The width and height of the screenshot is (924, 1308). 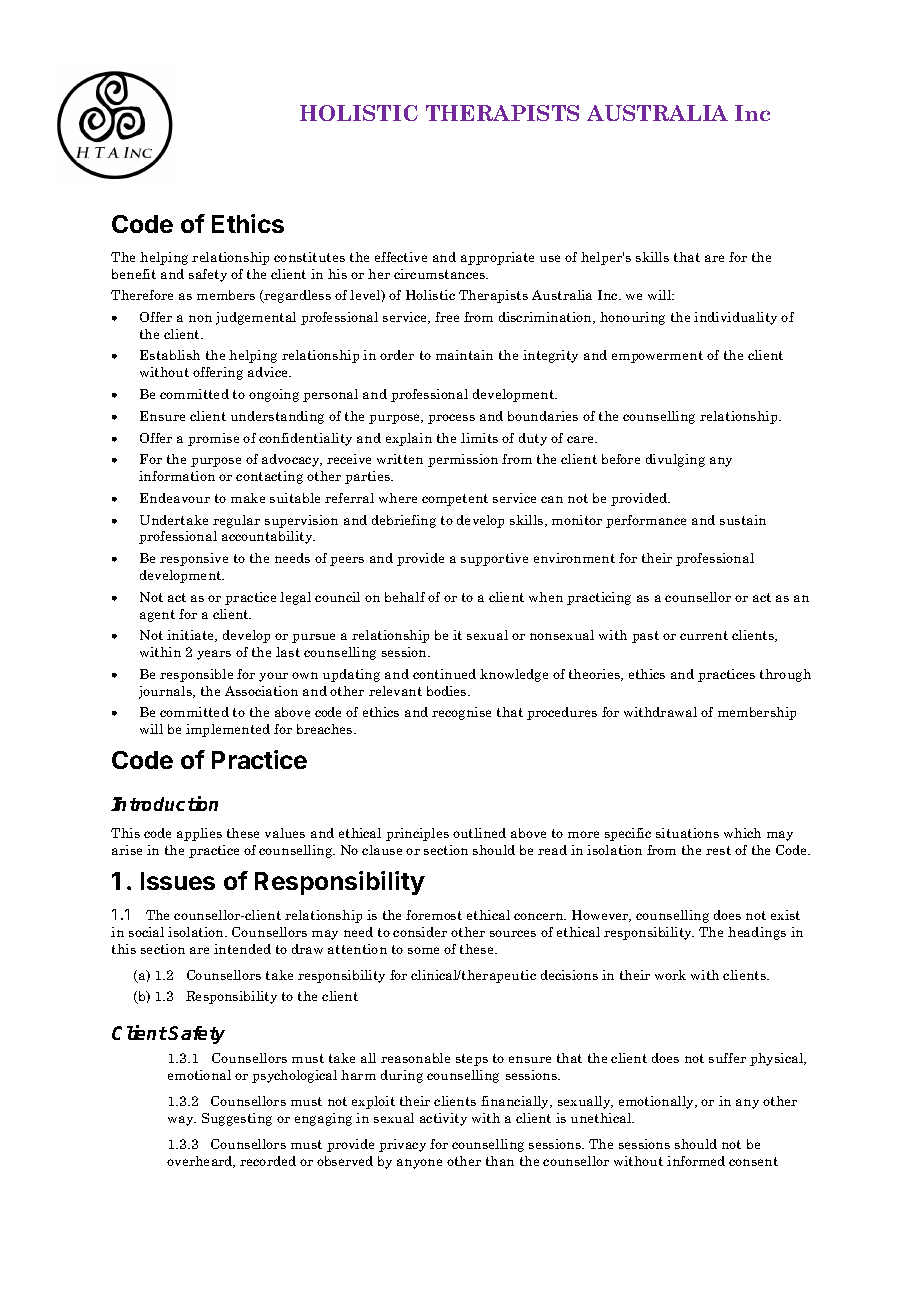 What do you see at coordinates (142, 295) in the screenshot?
I see `Therefore` at bounding box center [142, 295].
